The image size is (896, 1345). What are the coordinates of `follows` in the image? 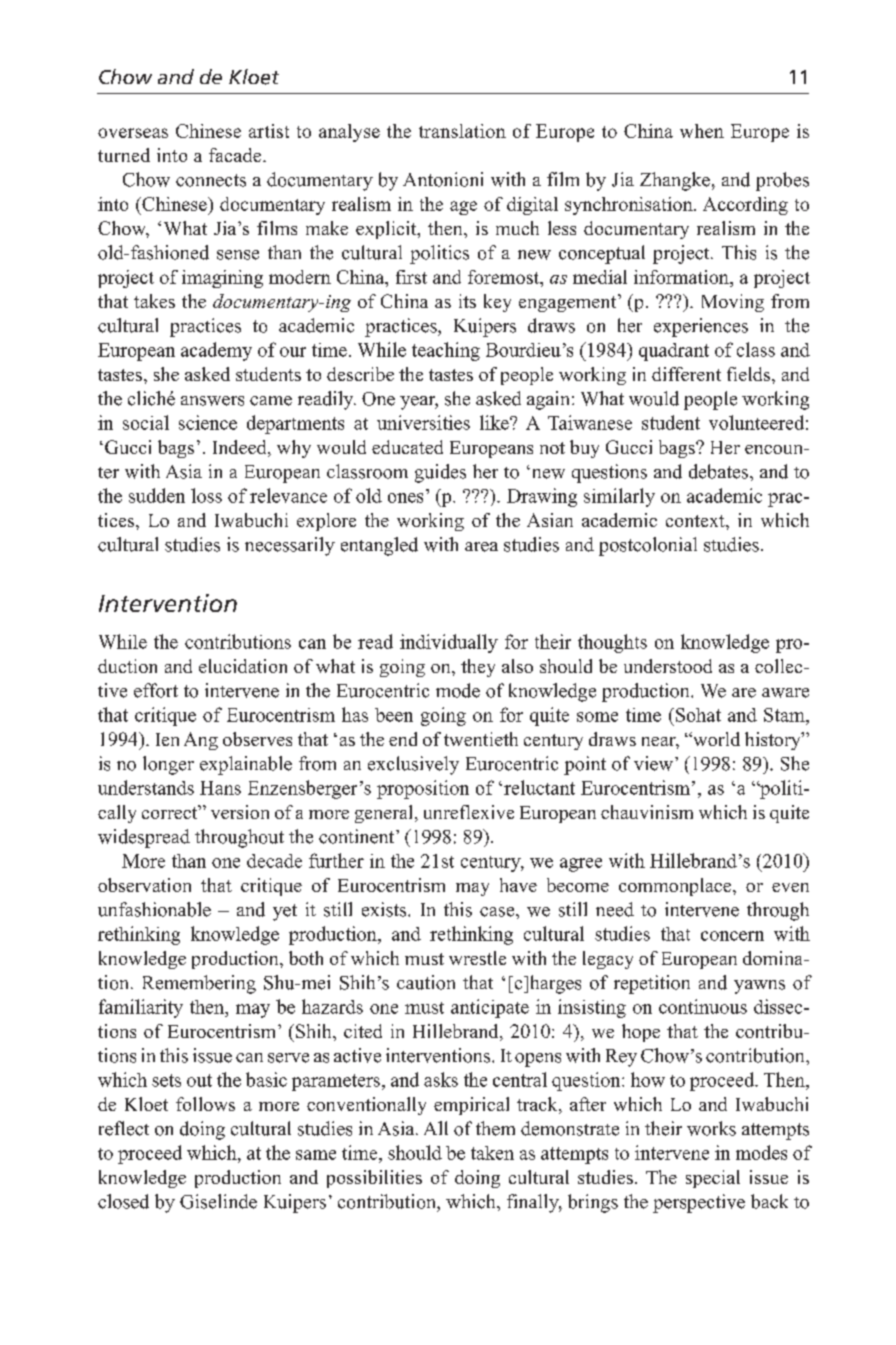 It's located at (205, 1104).
